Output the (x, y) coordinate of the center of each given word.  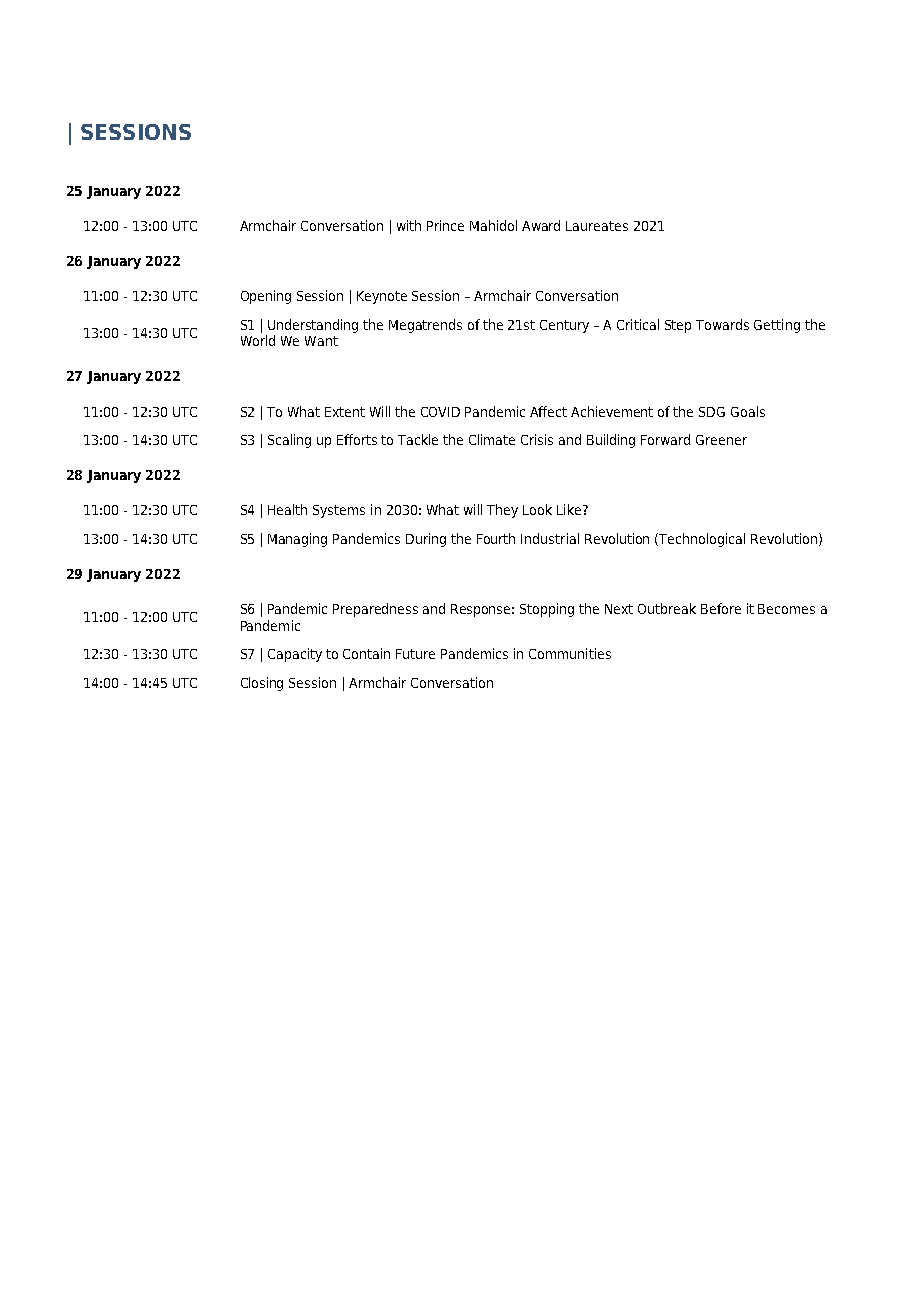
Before (721, 608)
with (409, 225)
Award (541, 225)
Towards (722, 324)
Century (564, 326)
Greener (721, 440)
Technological (702, 540)
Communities (570, 653)
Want (321, 341)
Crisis (537, 439)
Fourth (496, 538)
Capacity (295, 655)
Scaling (289, 441)
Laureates (597, 226)
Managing (297, 540)
